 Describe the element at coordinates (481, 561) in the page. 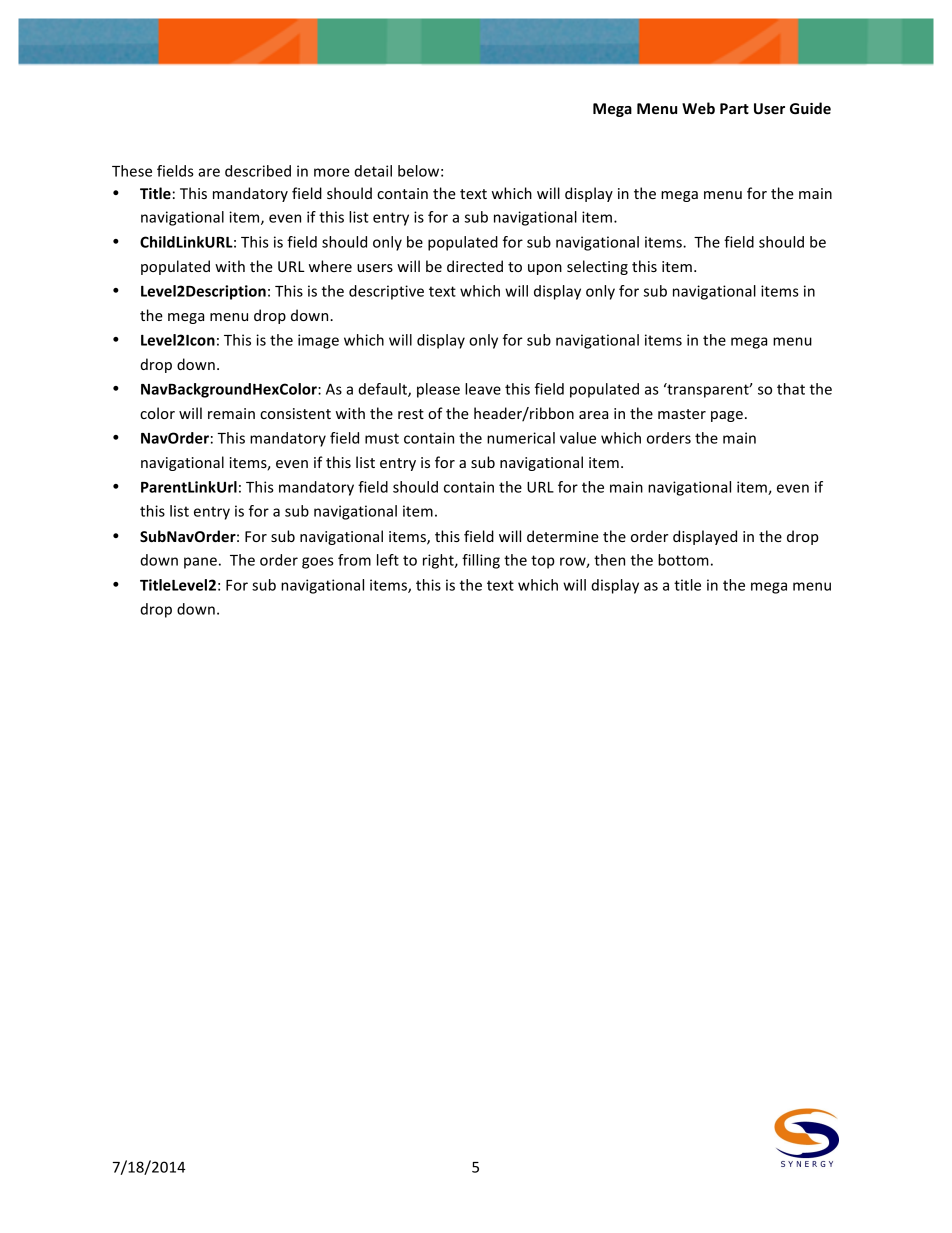

I see `filling` at that location.
